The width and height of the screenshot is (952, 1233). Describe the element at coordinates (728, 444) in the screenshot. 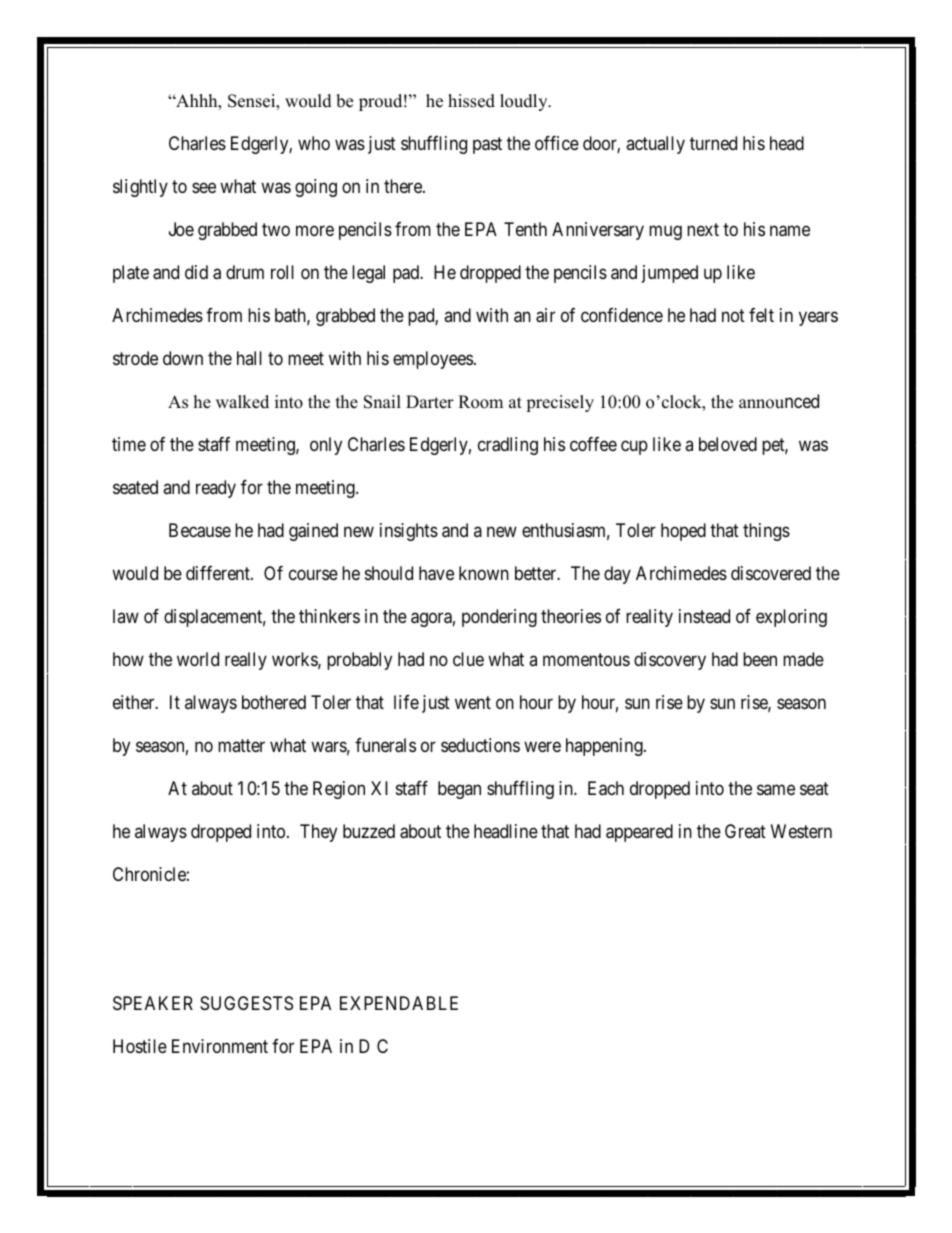

I see `beloved` at that location.
